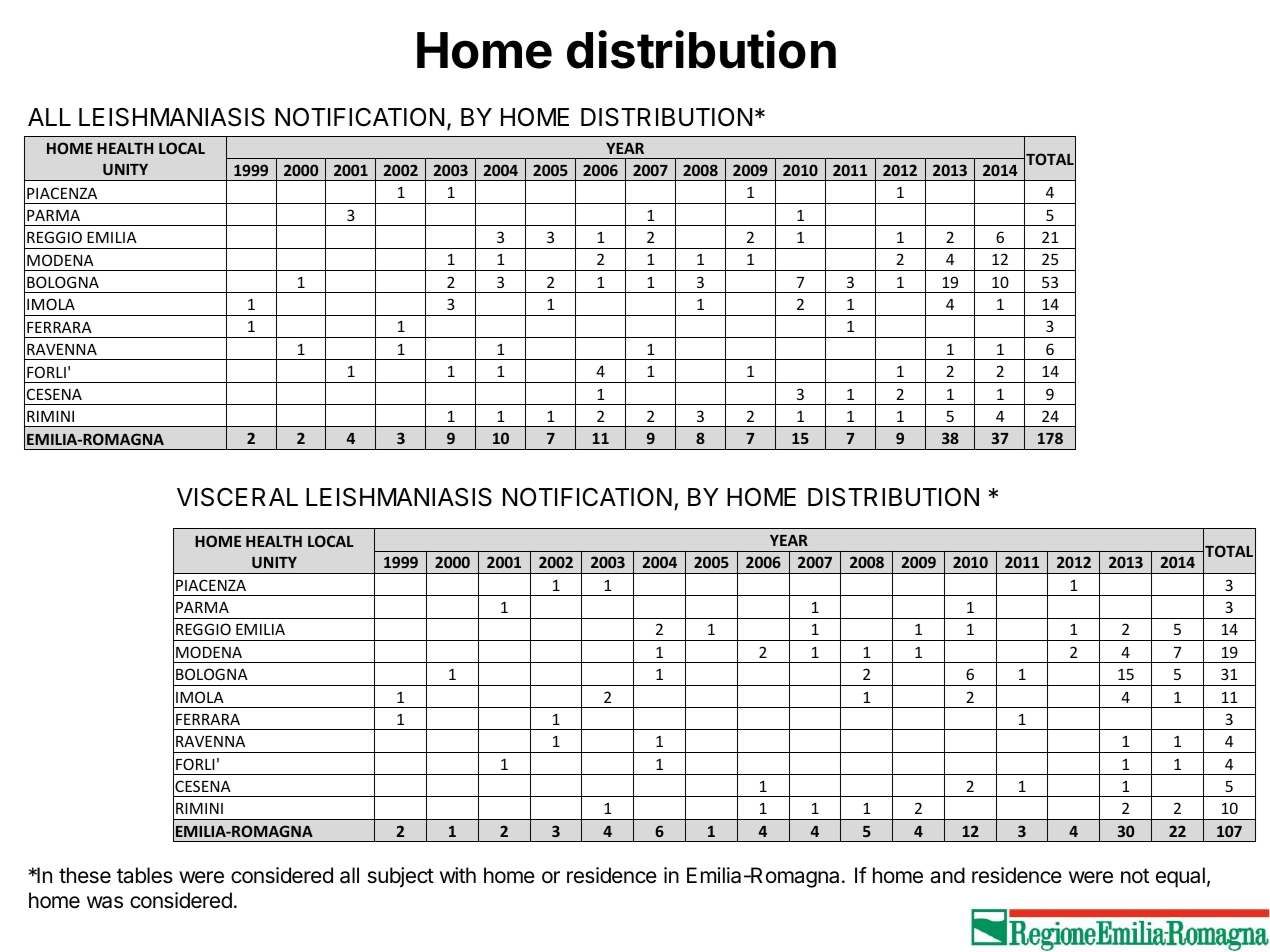 This screenshot has width=1270, height=952. Describe the element at coordinates (458, 875) in the screenshot. I see `with` at that location.
